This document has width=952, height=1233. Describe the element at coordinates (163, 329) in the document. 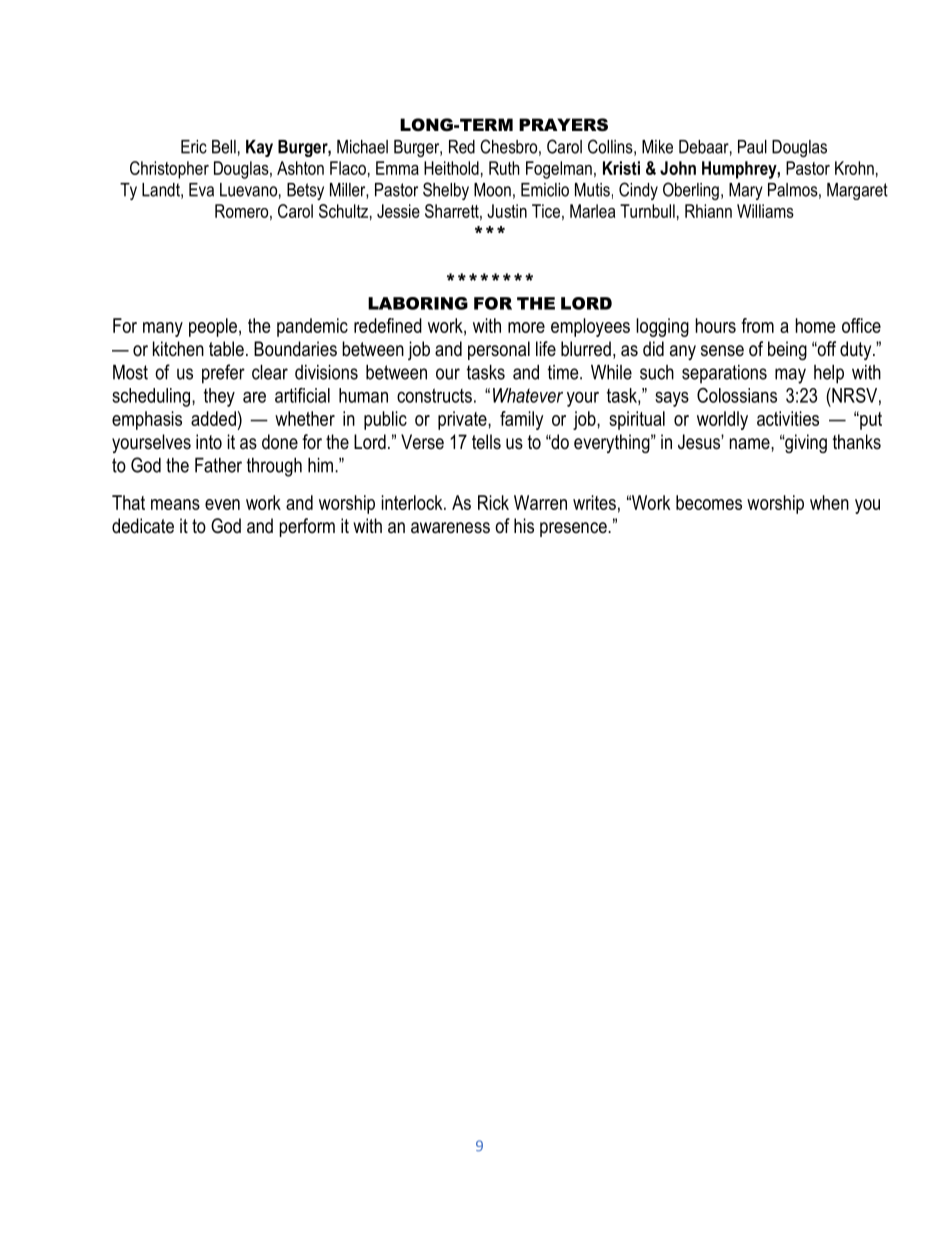

I see `many` at that location.
